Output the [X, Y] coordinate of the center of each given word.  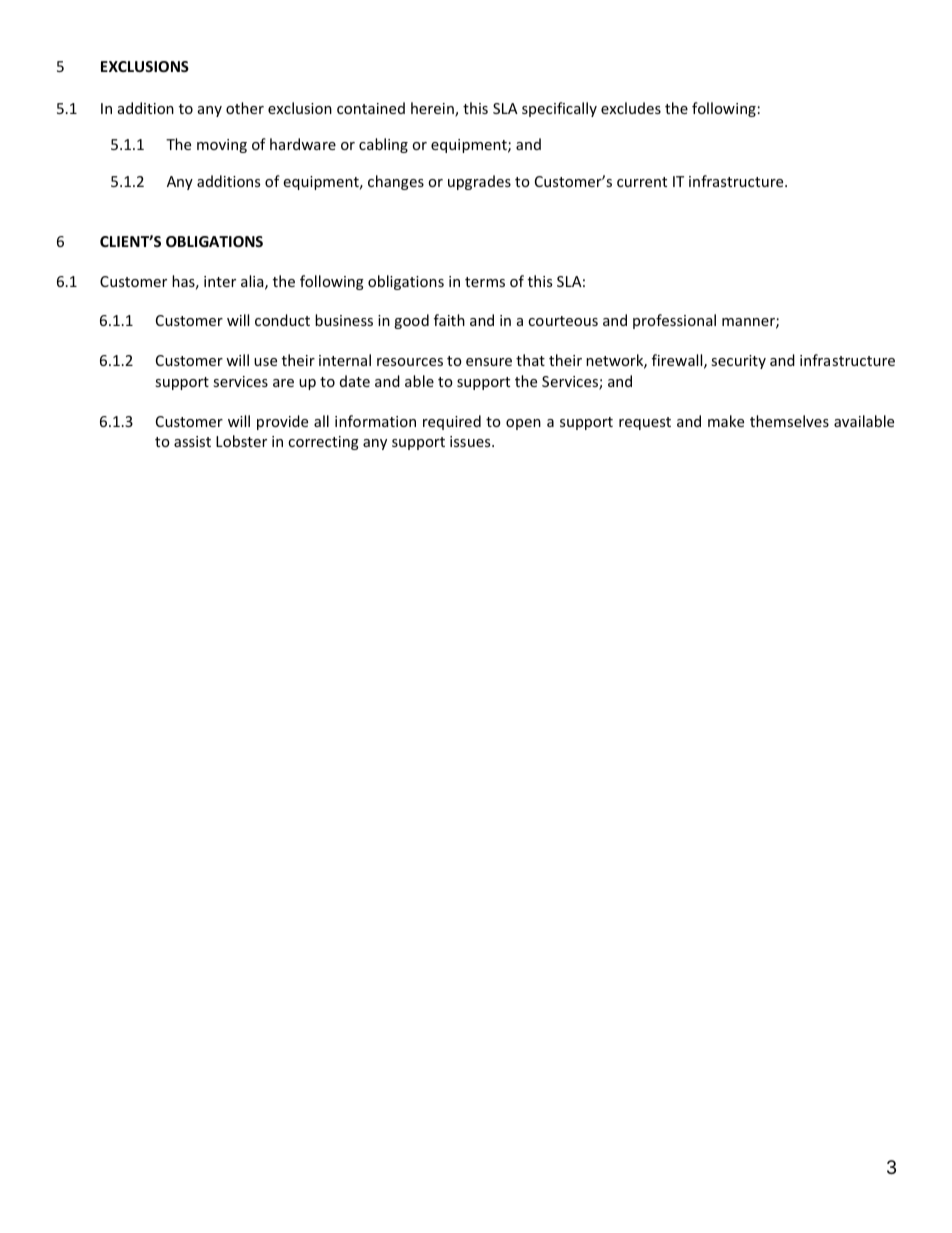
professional [674, 321]
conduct [282, 320]
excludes [631, 108]
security [738, 362]
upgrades [479, 182]
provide [282, 422]
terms [485, 282]
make [726, 421]
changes [396, 182]
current [642, 182]
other [245, 108]
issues [471, 441]
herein [433, 109]
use [265, 362]
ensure [489, 362]
